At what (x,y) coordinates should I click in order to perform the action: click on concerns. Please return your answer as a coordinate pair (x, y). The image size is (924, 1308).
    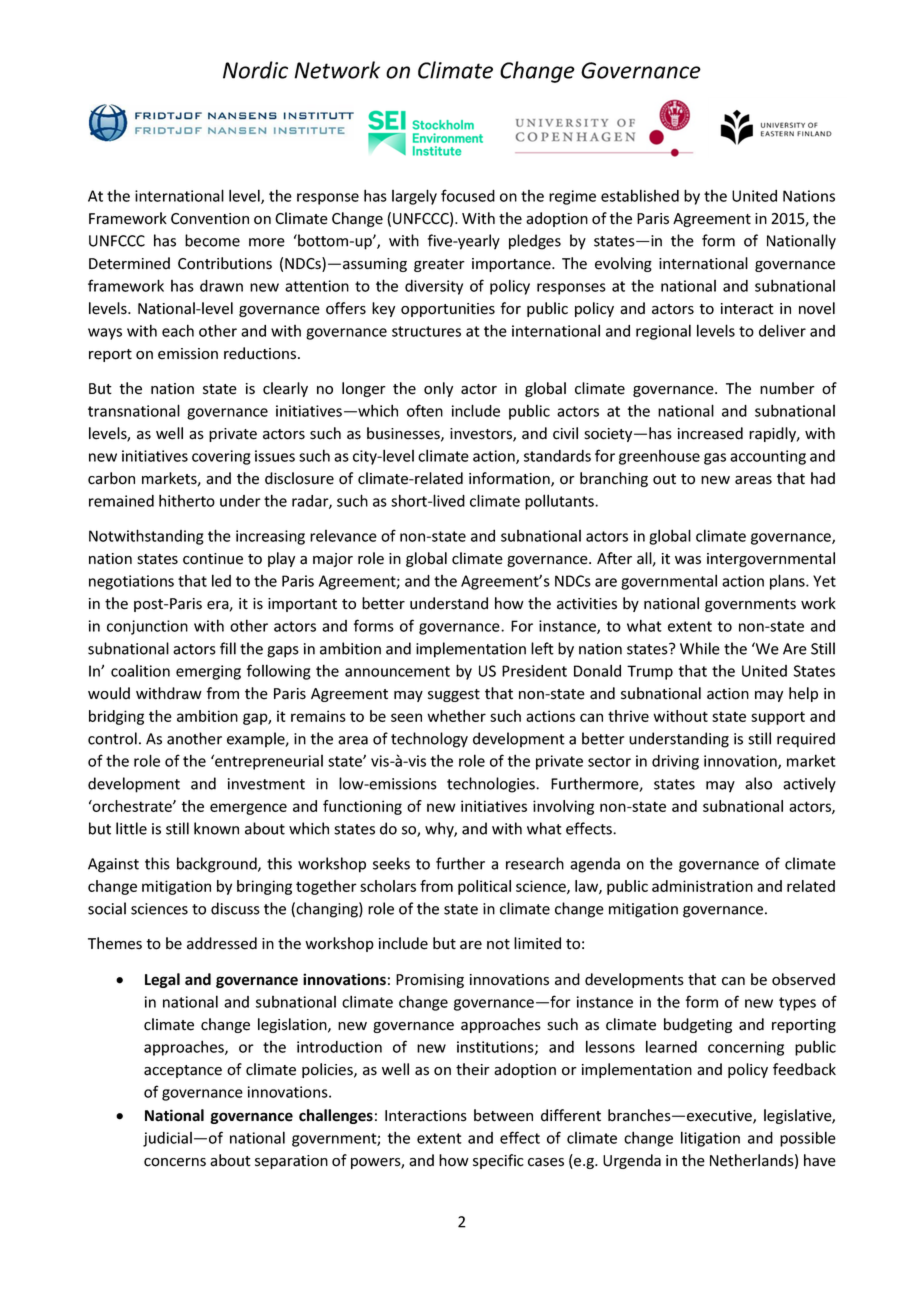
    Looking at the image, I should click on (175, 1162).
